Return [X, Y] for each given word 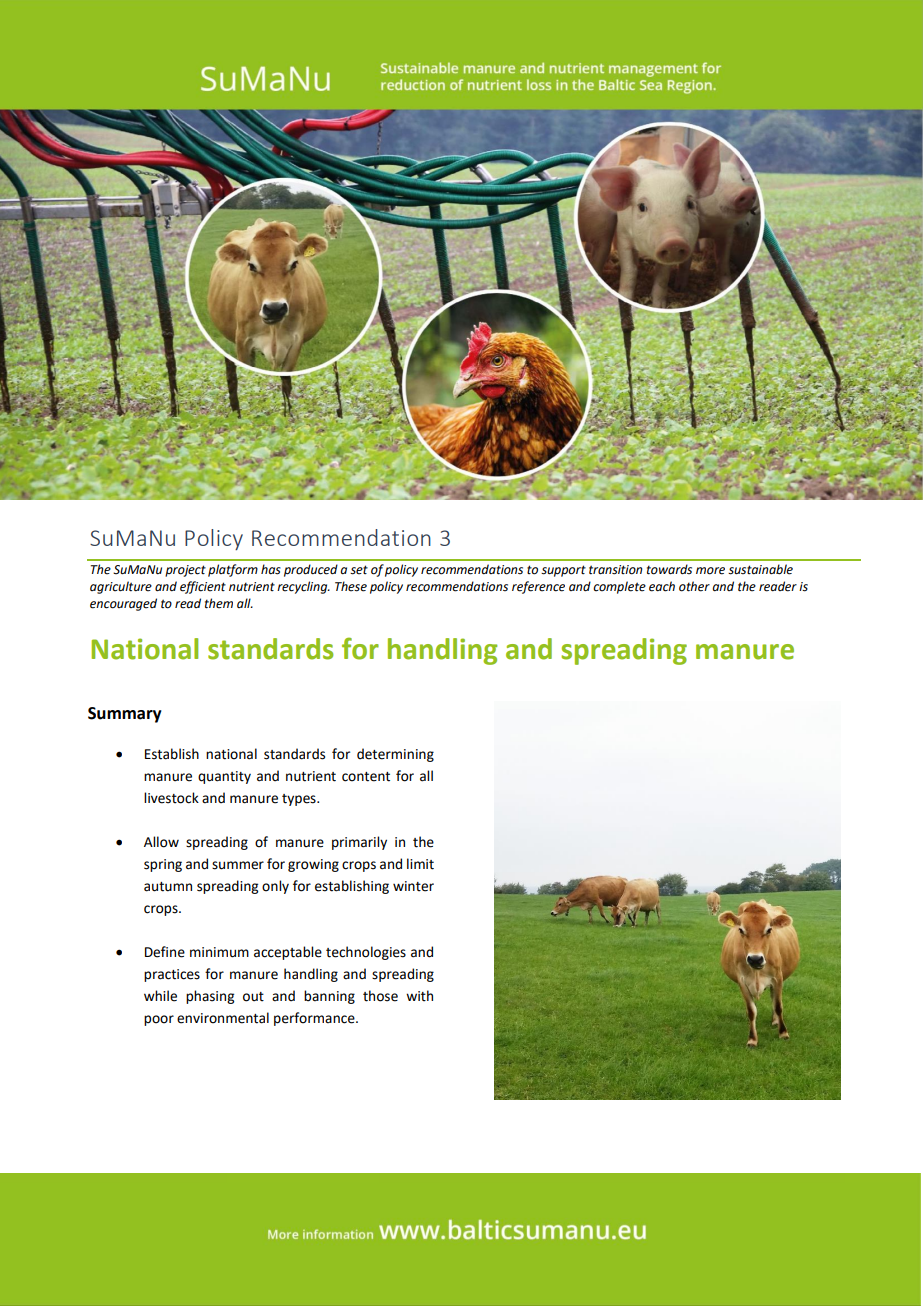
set [359, 570]
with [419, 996]
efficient [203, 587]
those [380, 996]
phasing [210, 997]
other [694, 586]
